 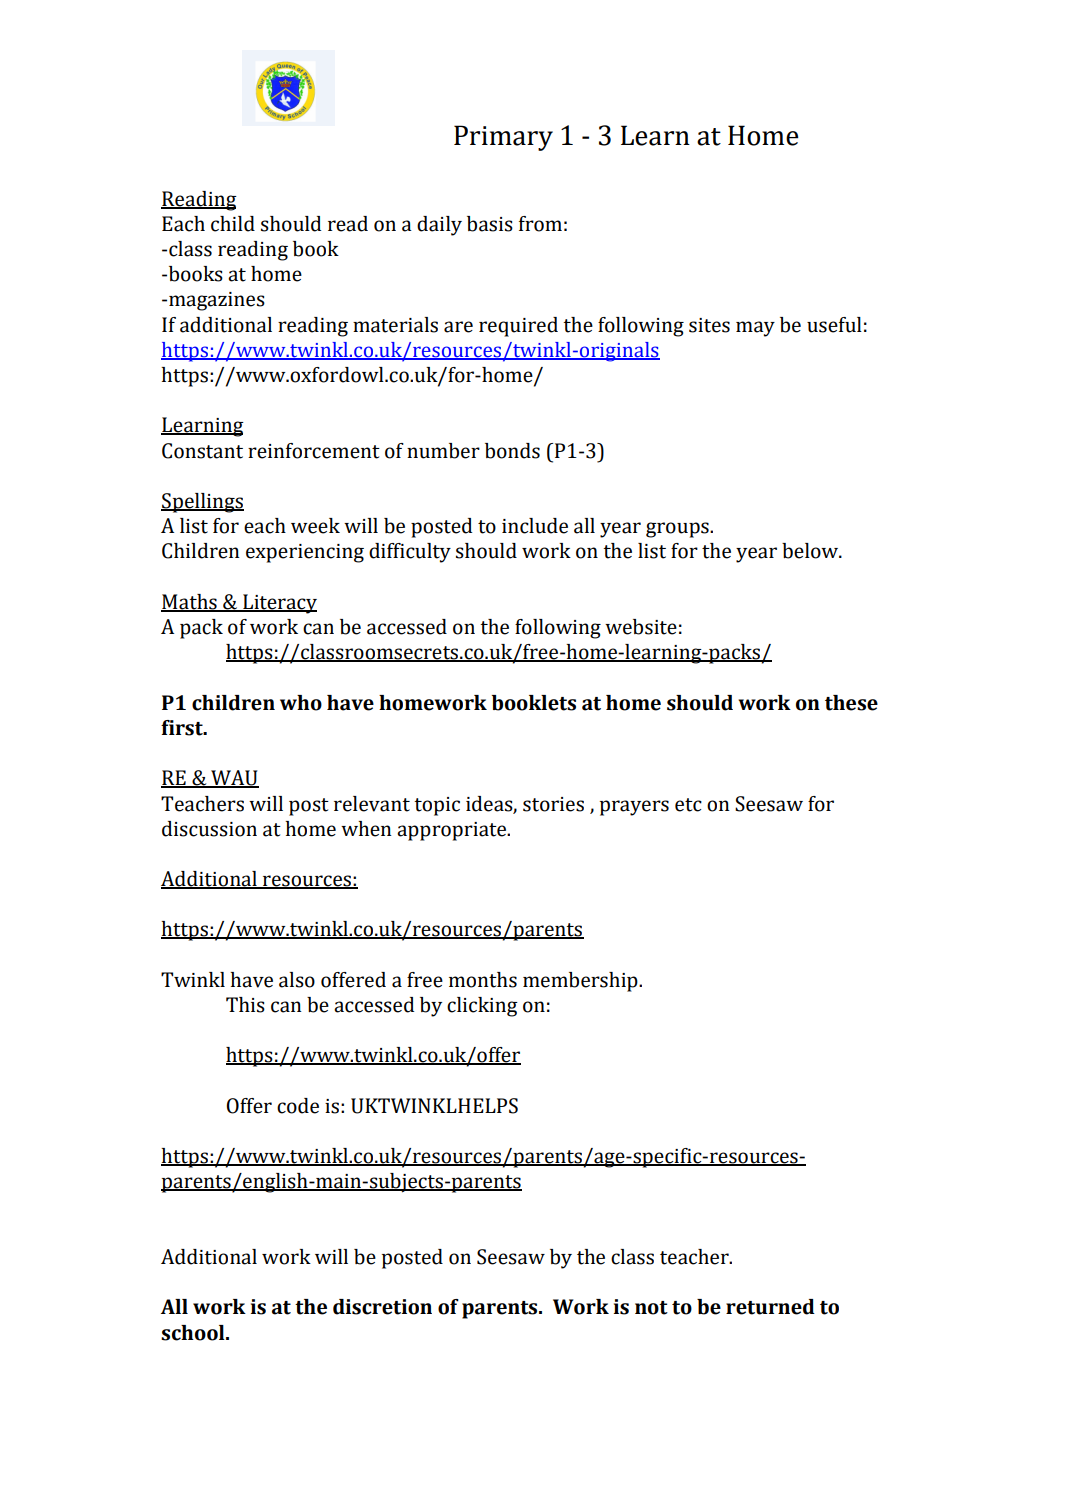 What do you see at coordinates (755, 329) in the screenshot?
I see `may` at bounding box center [755, 329].
